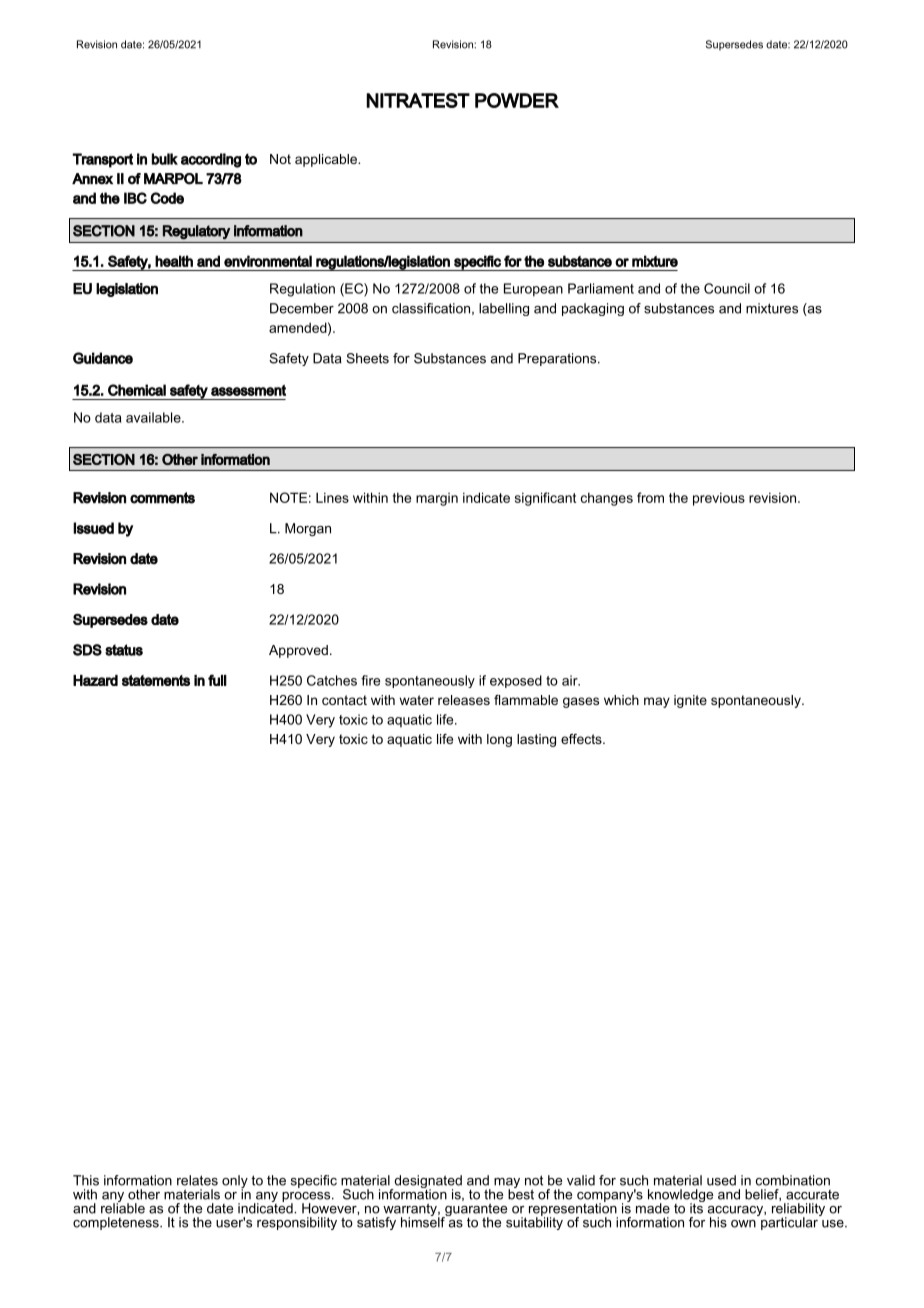  I want to click on relates, so click(197, 1180).
